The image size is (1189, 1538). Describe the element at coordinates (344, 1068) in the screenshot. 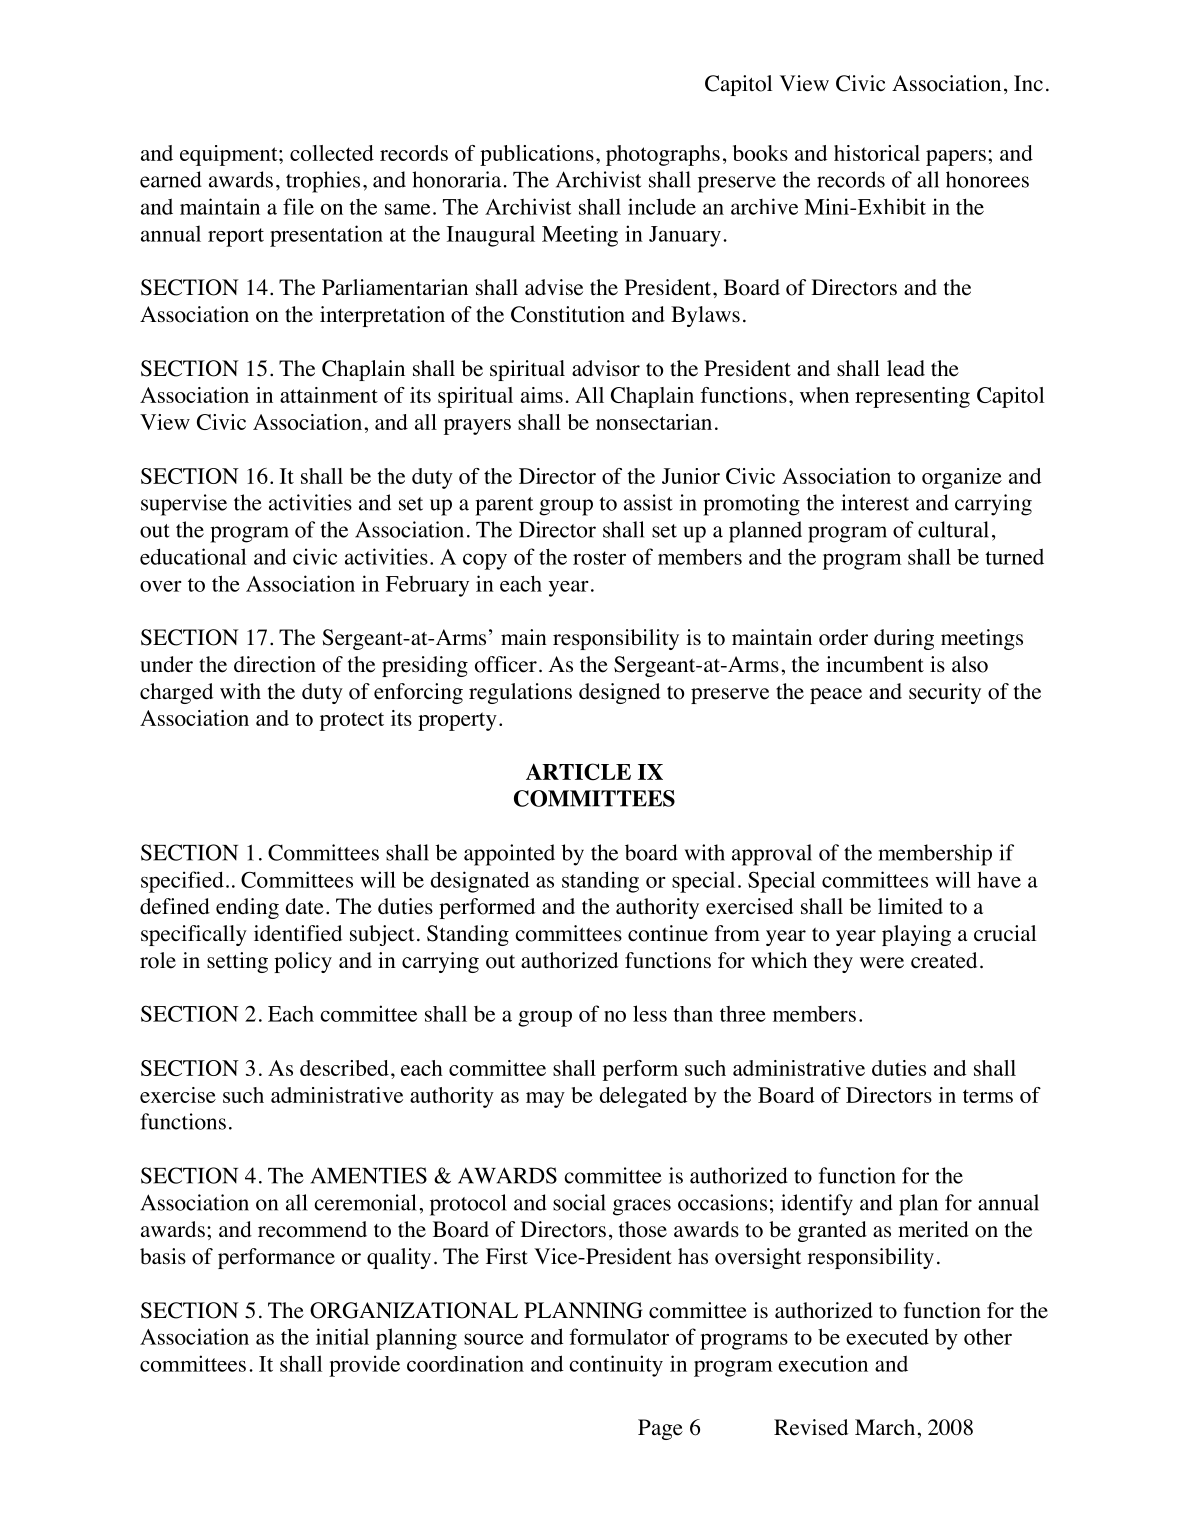

I see `described` at that location.
